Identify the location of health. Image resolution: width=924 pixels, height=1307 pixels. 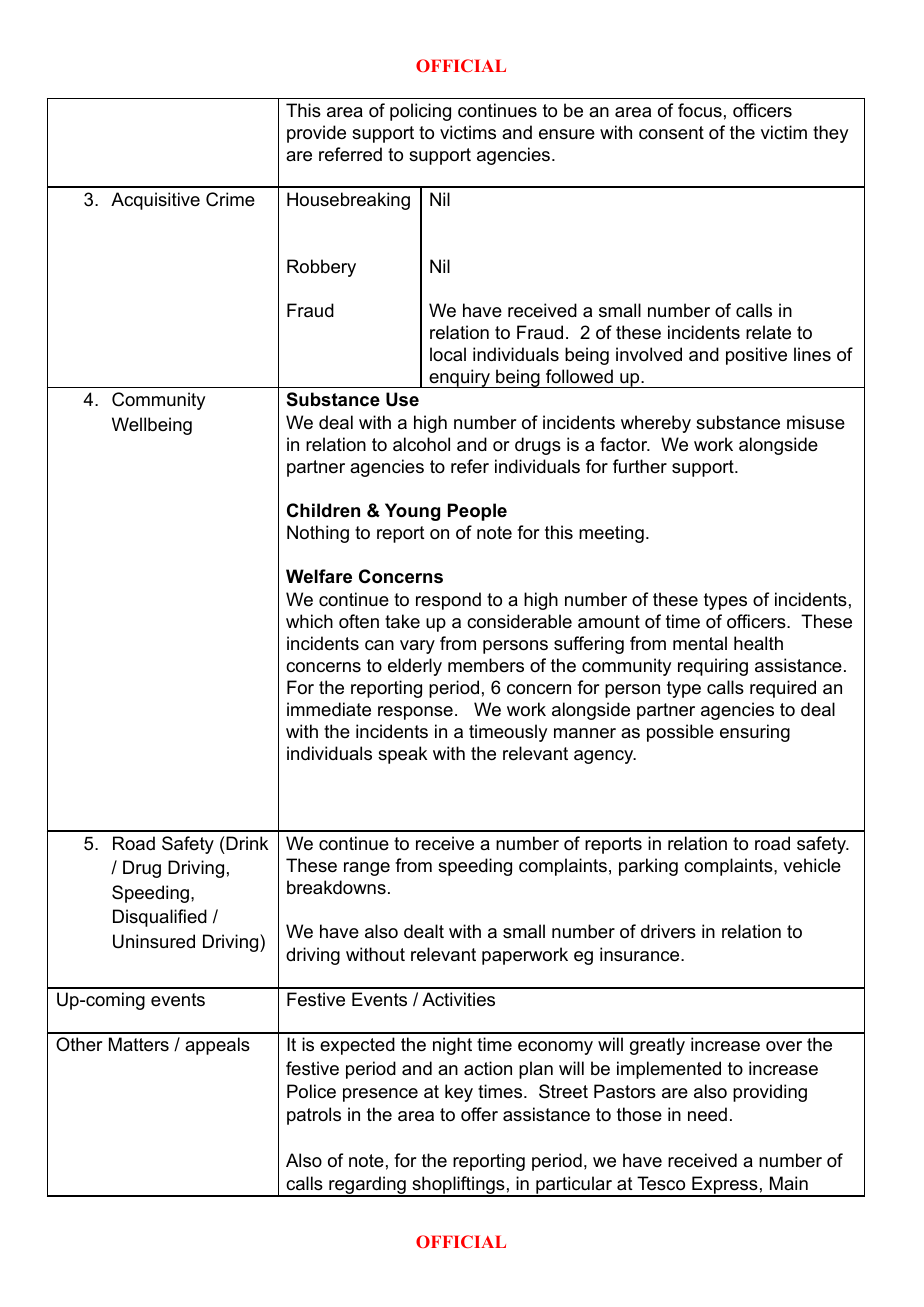
(758, 643).
